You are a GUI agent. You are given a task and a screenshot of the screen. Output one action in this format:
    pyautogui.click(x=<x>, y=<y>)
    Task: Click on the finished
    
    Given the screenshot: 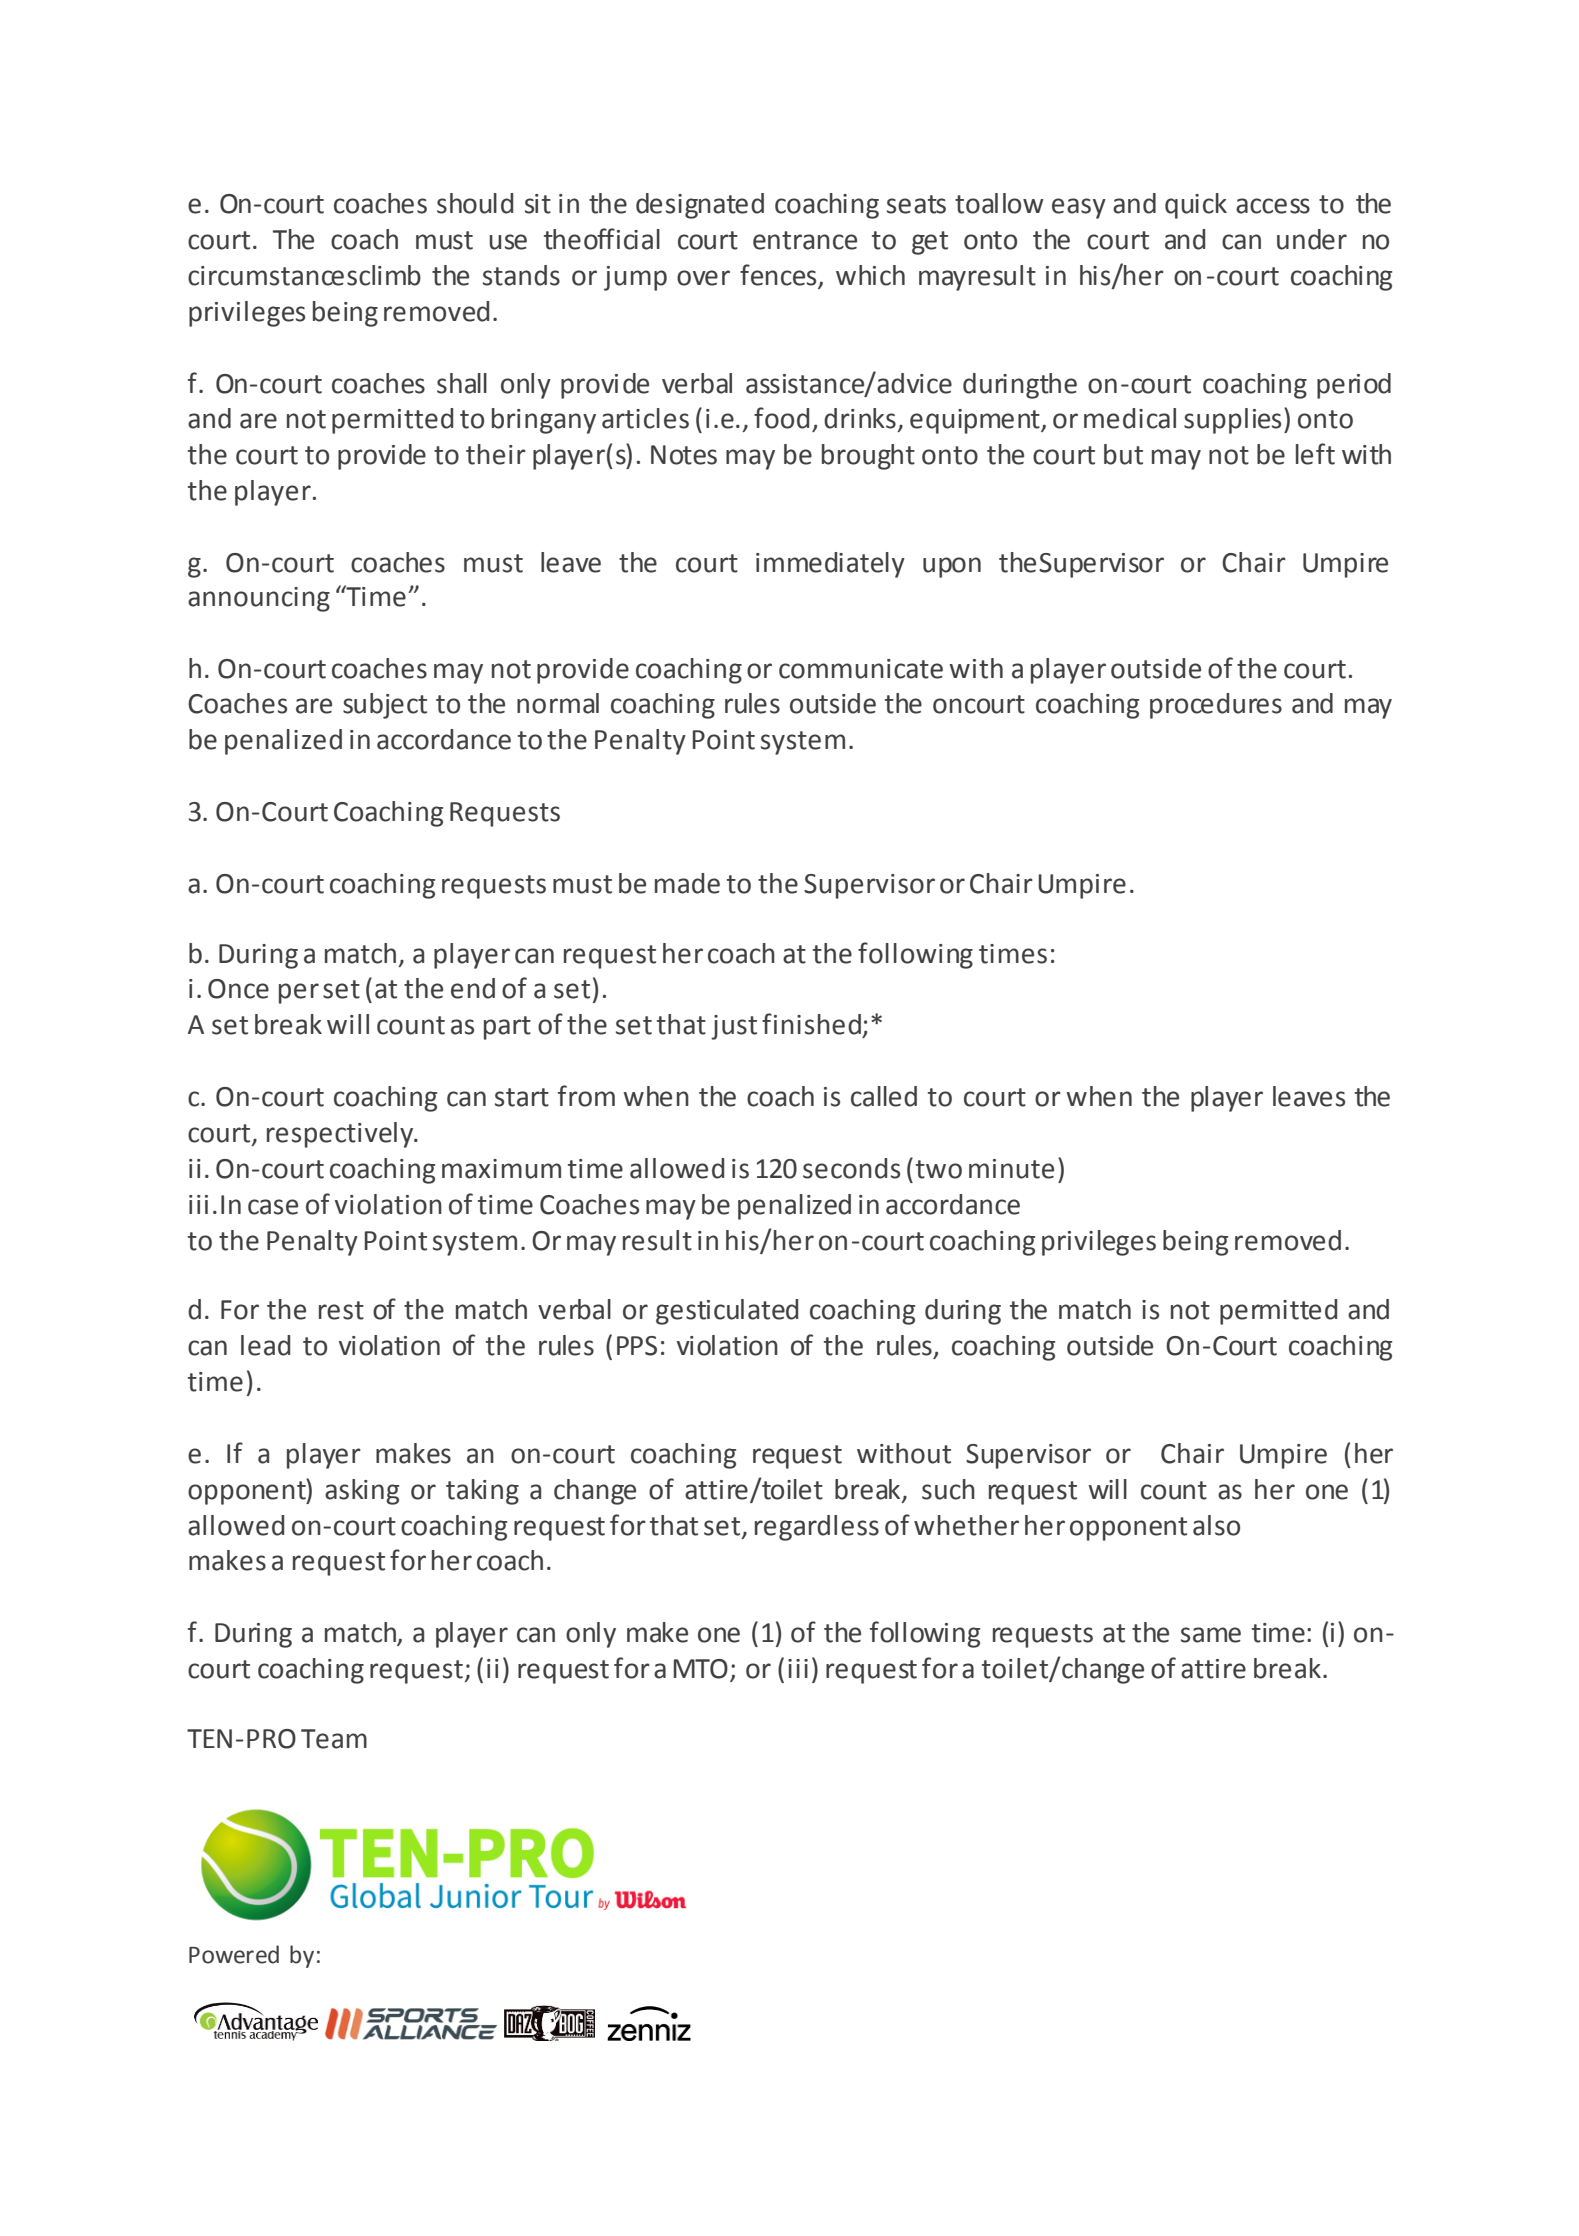 What is the action you would take?
    pyautogui.click(x=811, y=1024)
